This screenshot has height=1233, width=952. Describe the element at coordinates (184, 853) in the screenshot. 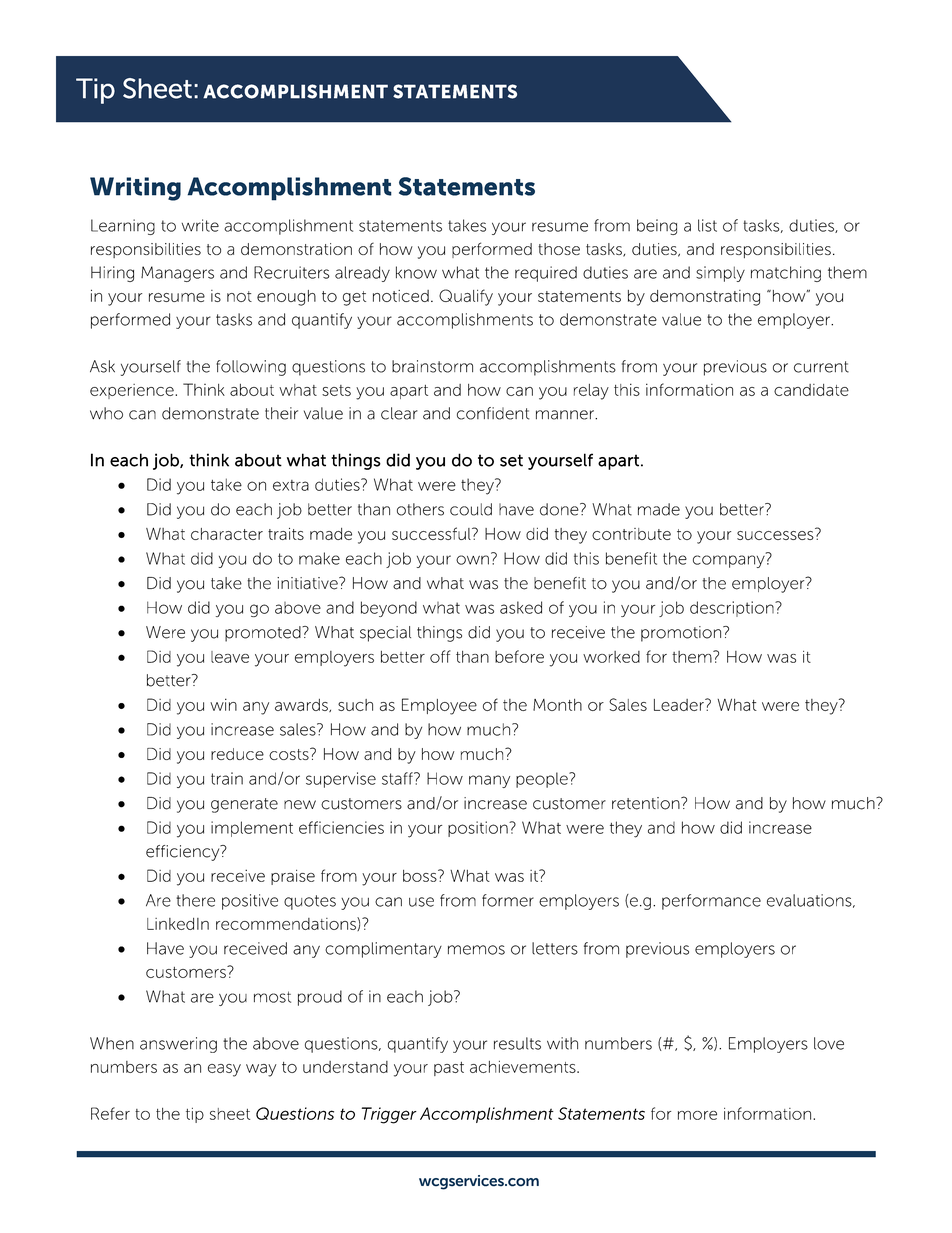

I see `efficiency` at that location.
